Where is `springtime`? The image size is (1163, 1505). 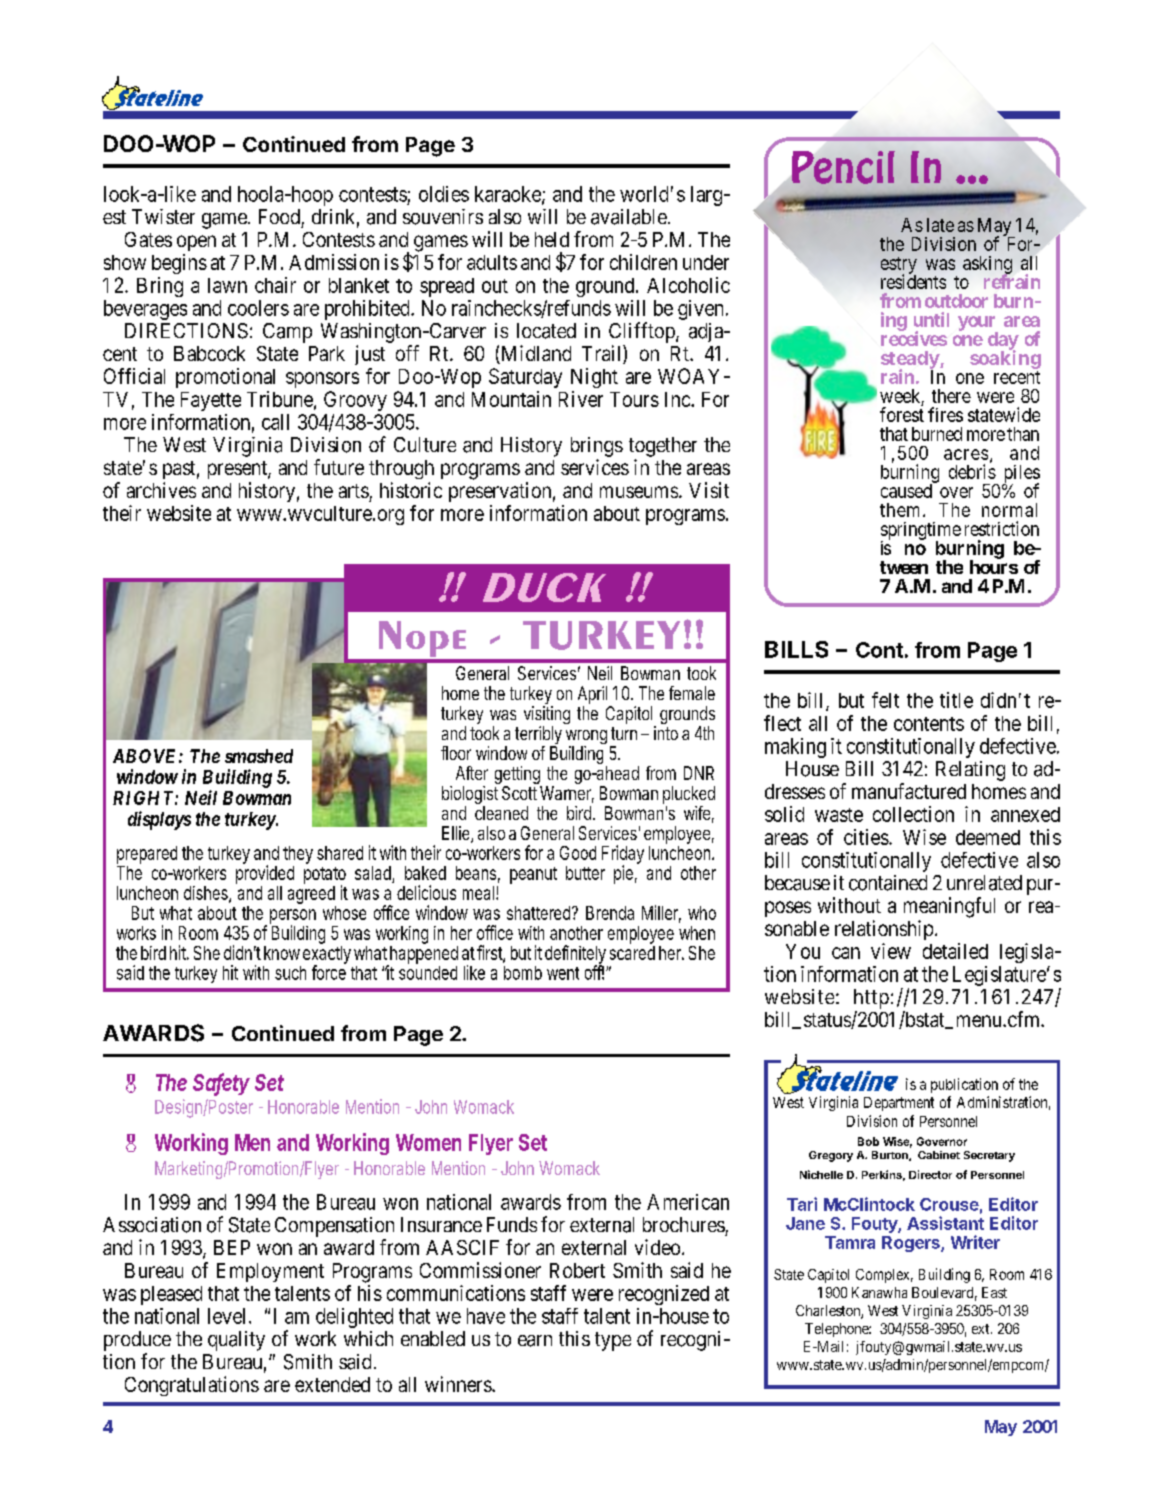
springtime is located at coordinates (921, 532).
